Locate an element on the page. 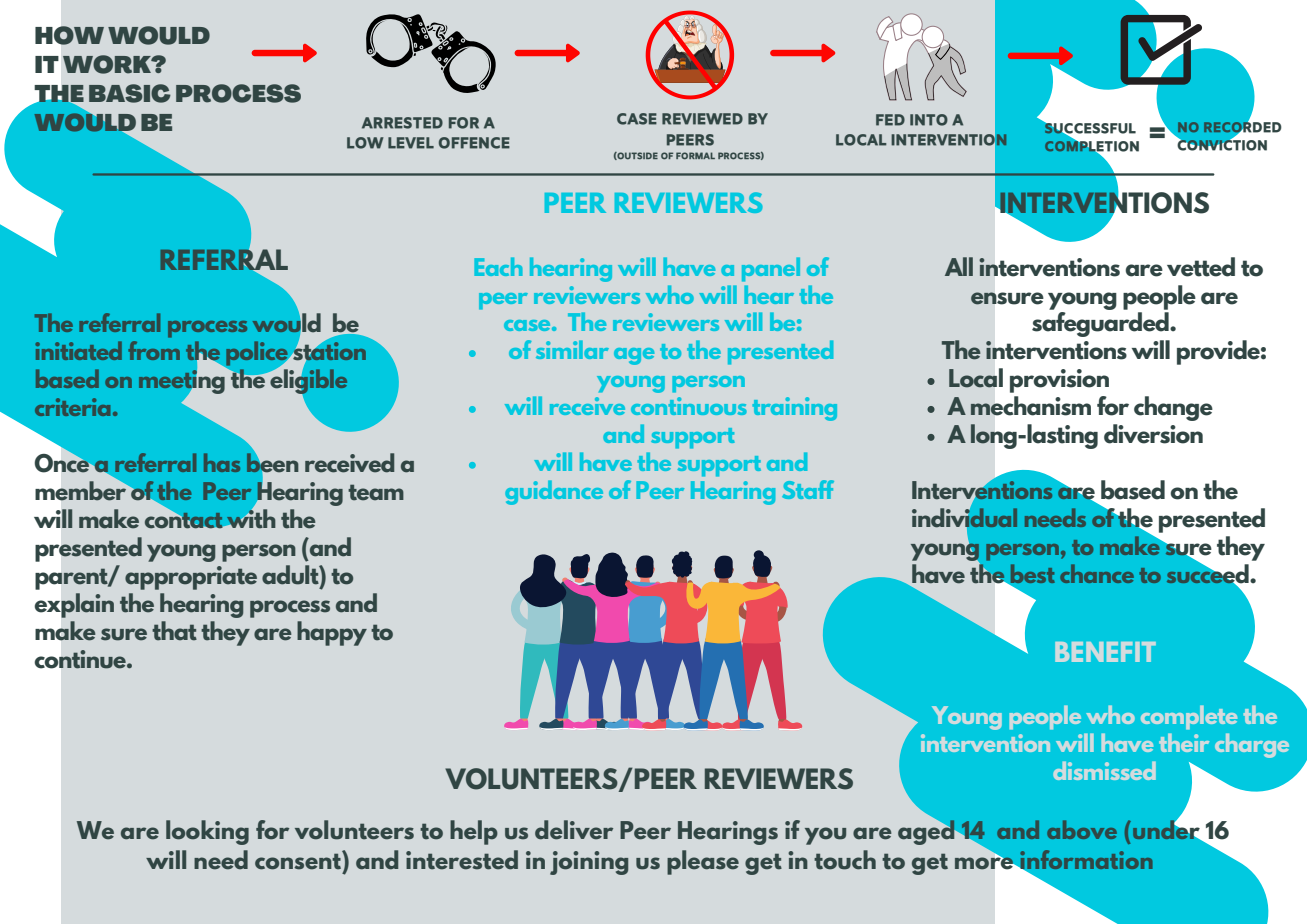  BASIC is located at coordinates (130, 93).
